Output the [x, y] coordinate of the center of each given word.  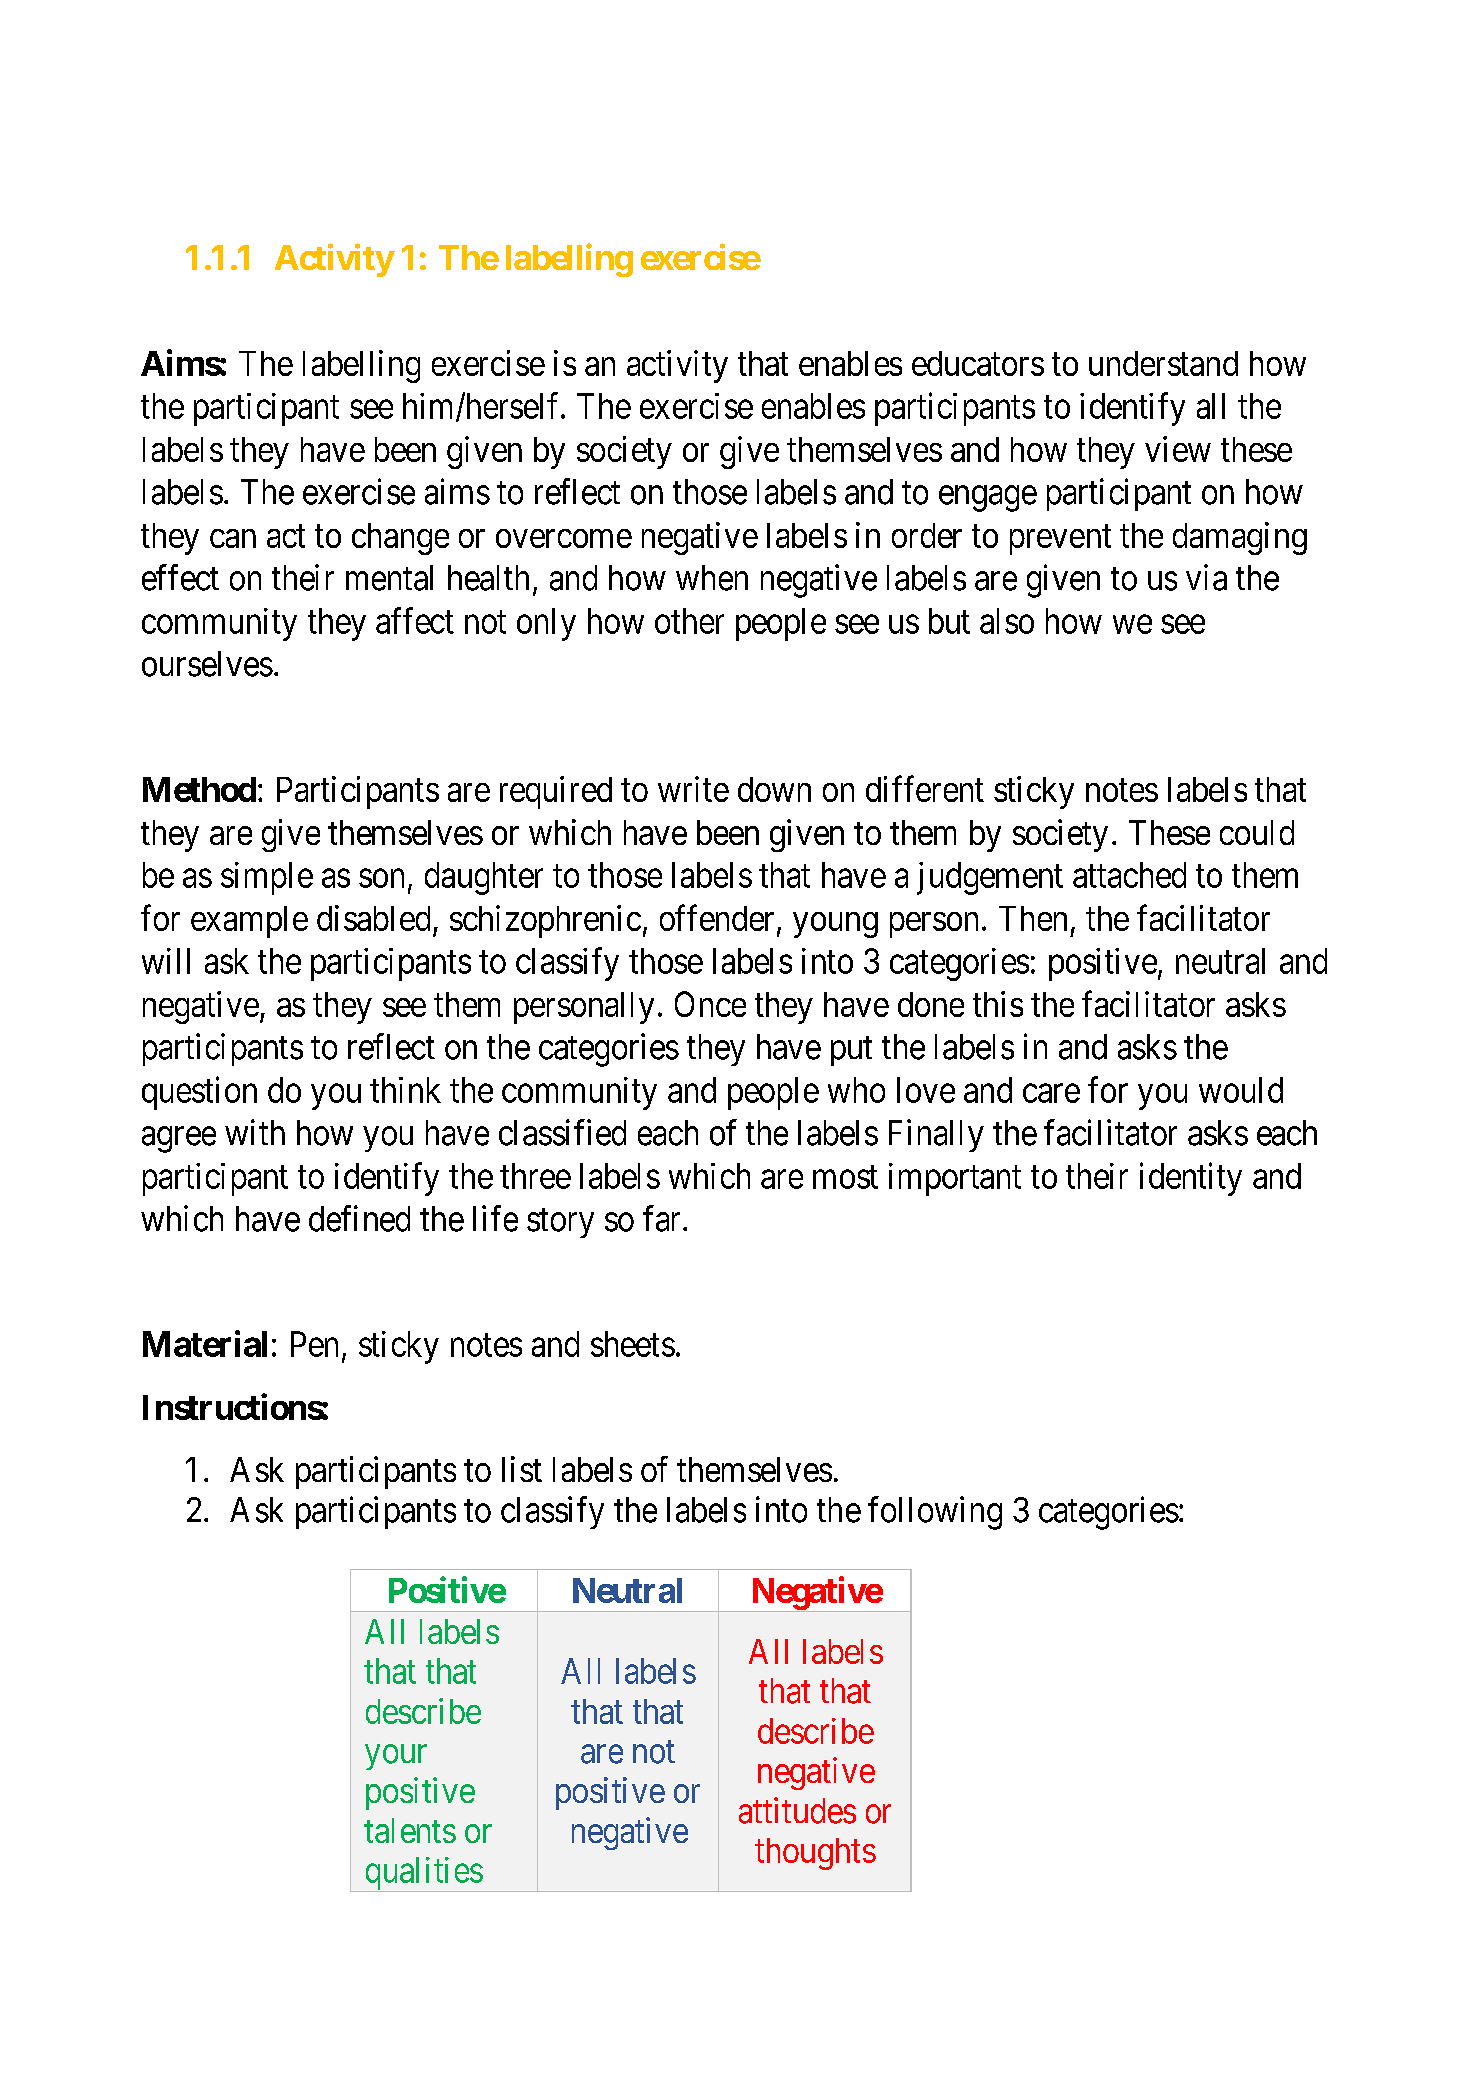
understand [1163, 363]
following [935, 1513]
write [693, 789]
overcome [564, 538]
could [1257, 832]
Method [199, 789]
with [255, 1132]
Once [710, 1004]
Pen [314, 1344]
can [233, 538]
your [396, 1757]
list [522, 1469]
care [1051, 1093]
